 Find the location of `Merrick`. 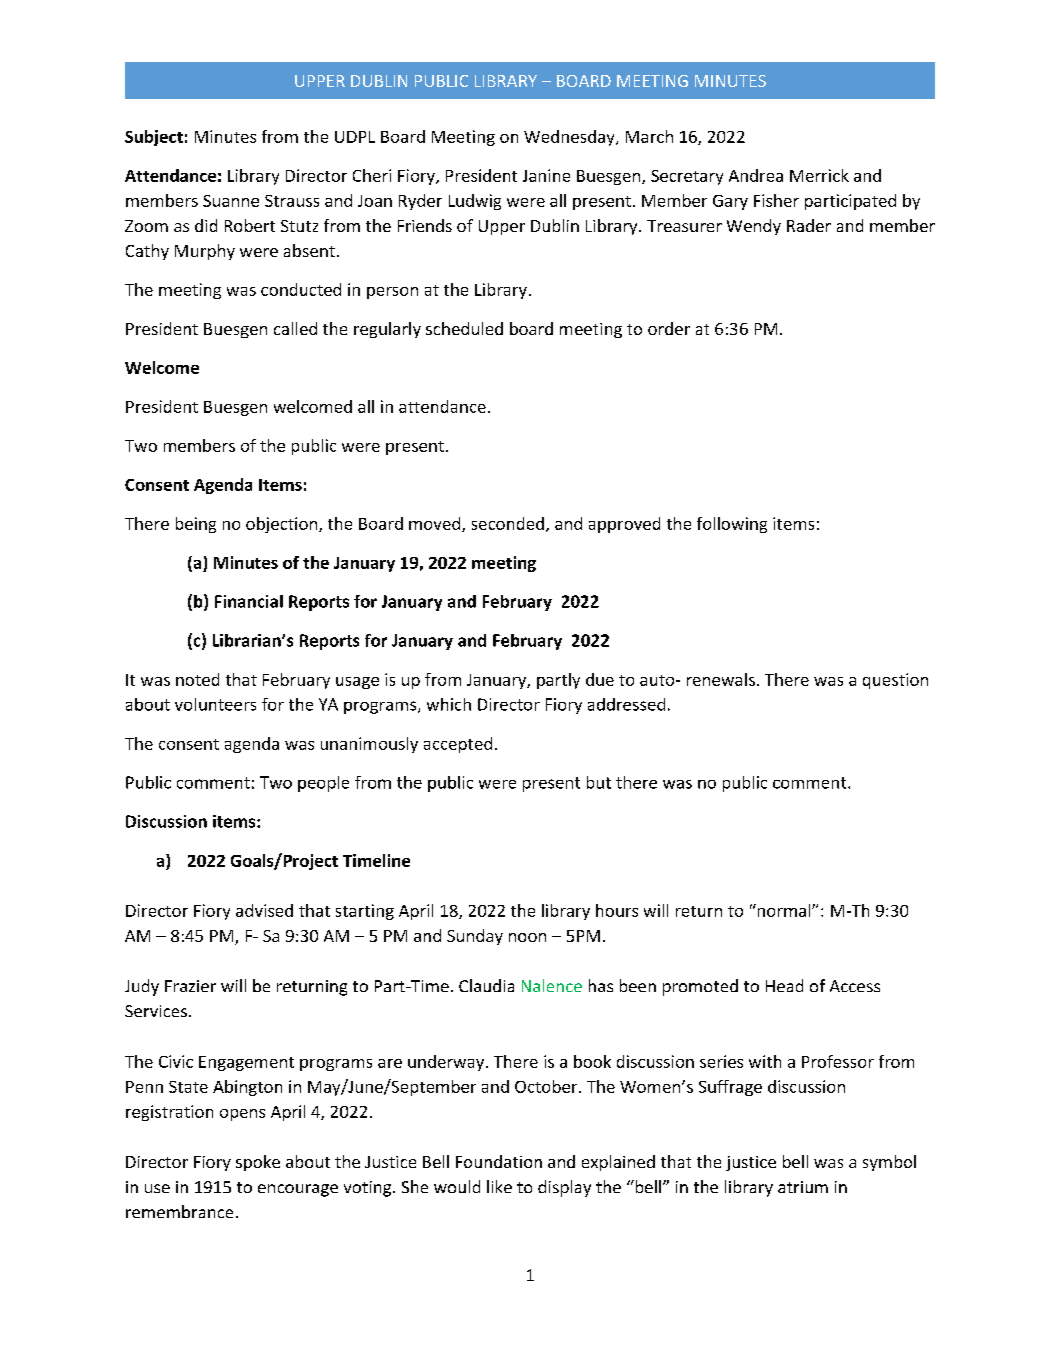

Merrick is located at coordinates (819, 175).
